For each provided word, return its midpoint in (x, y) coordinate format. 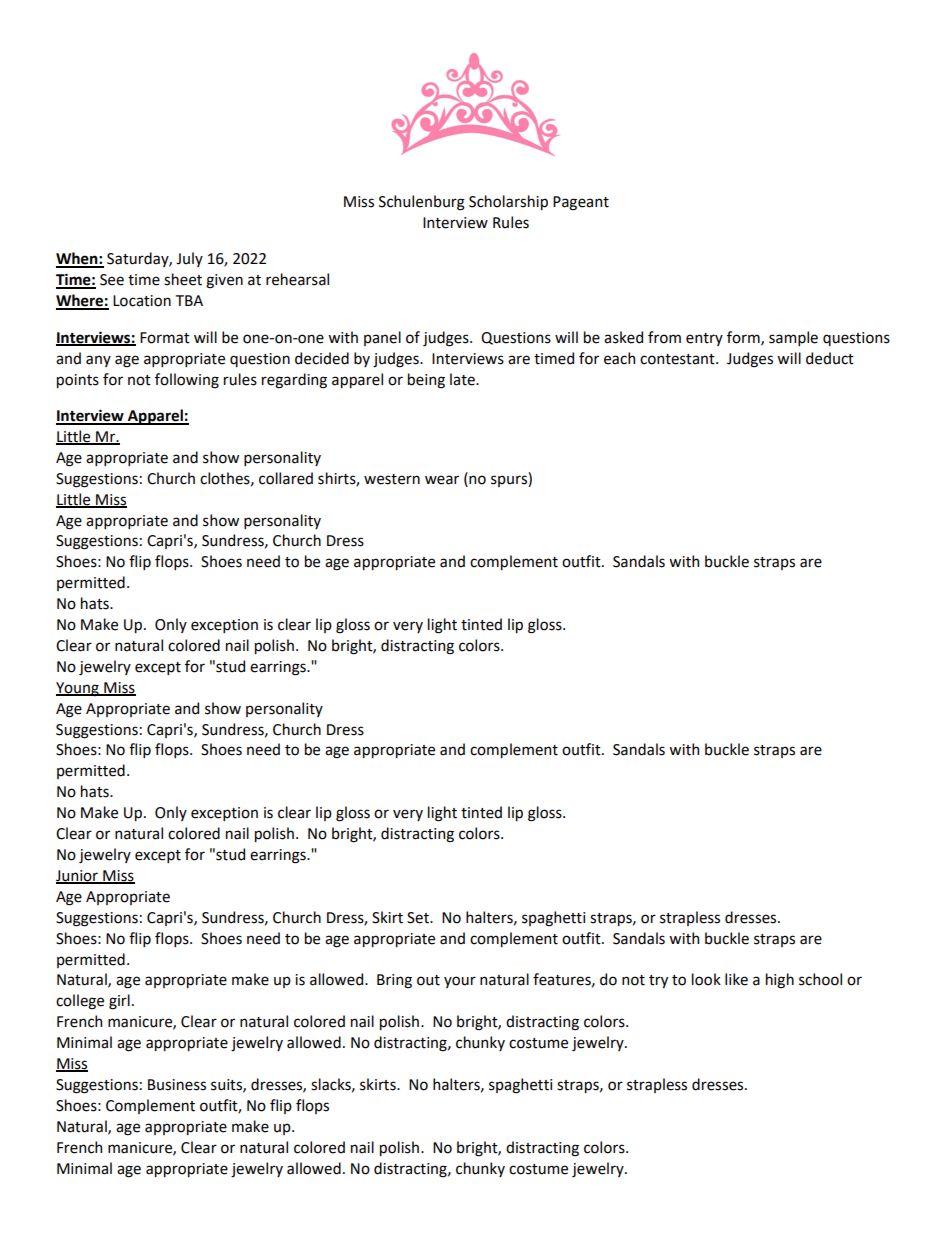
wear (442, 480)
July (189, 259)
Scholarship (508, 202)
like (736, 979)
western (392, 479)
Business (177, 1085)
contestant (678, 359)
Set (419, 918)
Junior (78, 876)
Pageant (581, 203)
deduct (830, 358)
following (187, 381)
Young (78, 689)
